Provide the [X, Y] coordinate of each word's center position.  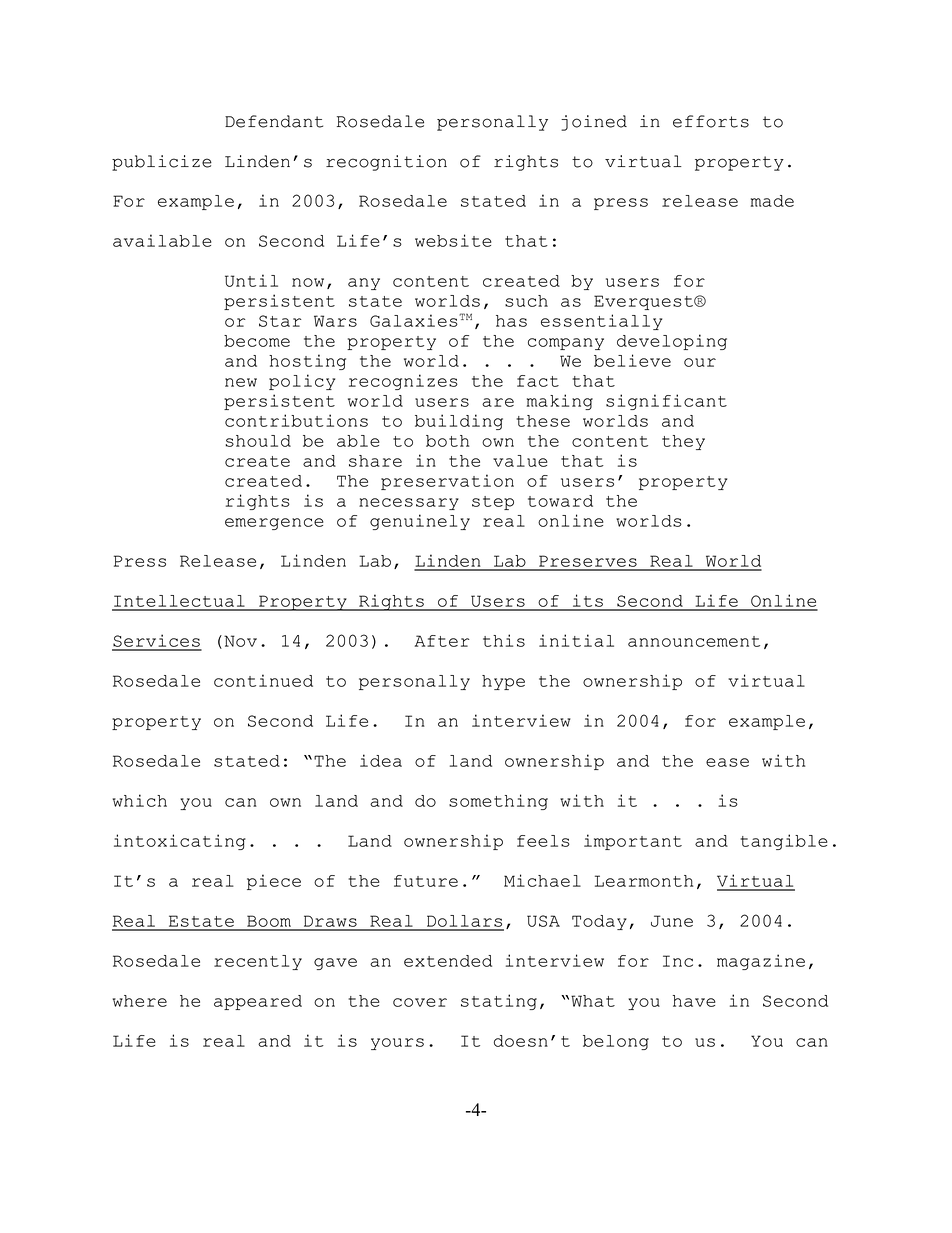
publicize [162, 163]
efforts [711, 121]
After [442, 641]
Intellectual [179, 602]
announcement [694, 641]
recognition [386, 163]
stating [499, 1002]
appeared [258, 1002]
